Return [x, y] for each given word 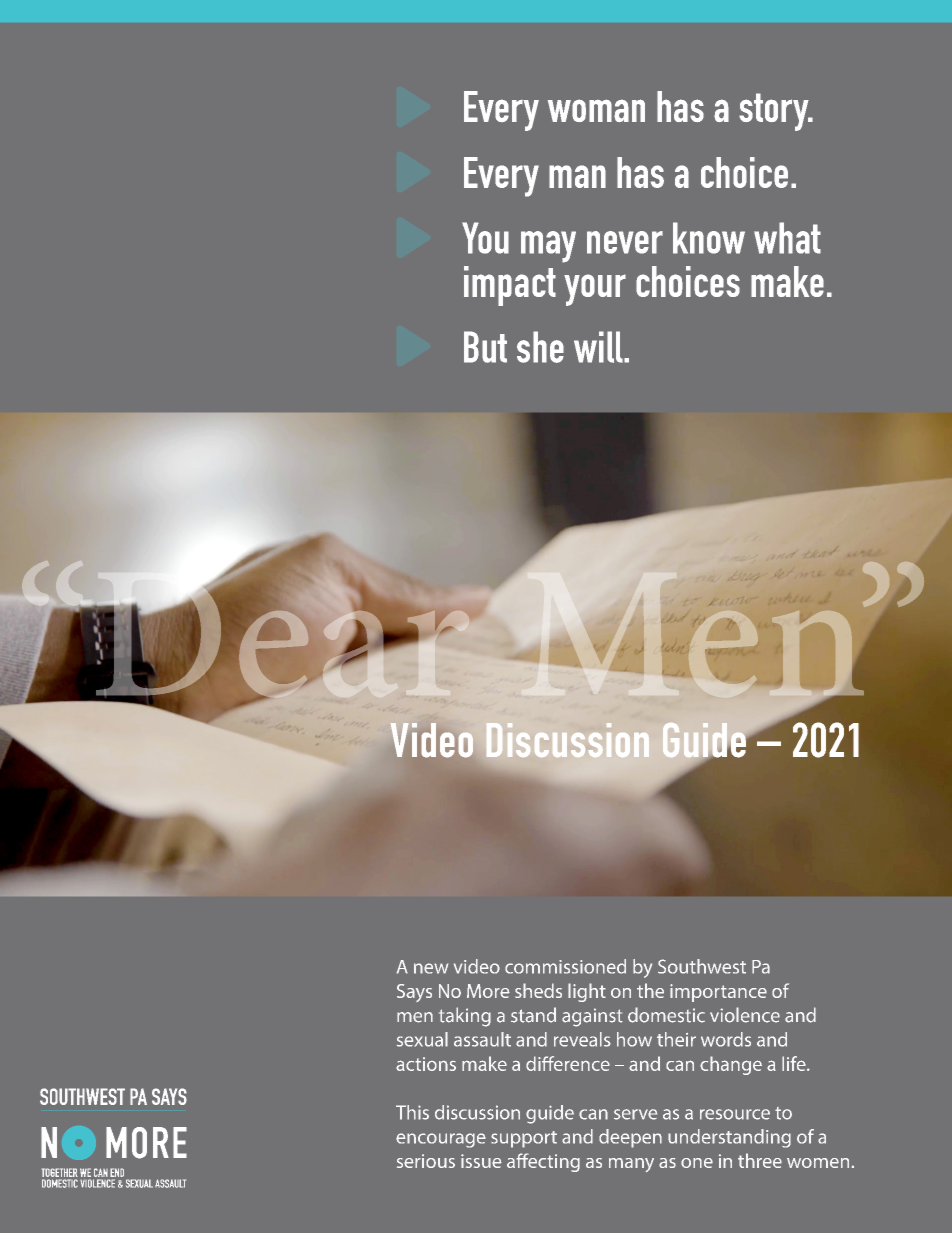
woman [596, 110]
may [548, 247]
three [760, 1160]
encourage [441, 1140]
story [775, 112]
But [485, 347]
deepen [630, 1138]
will [599, 347]
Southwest [702, 966]
